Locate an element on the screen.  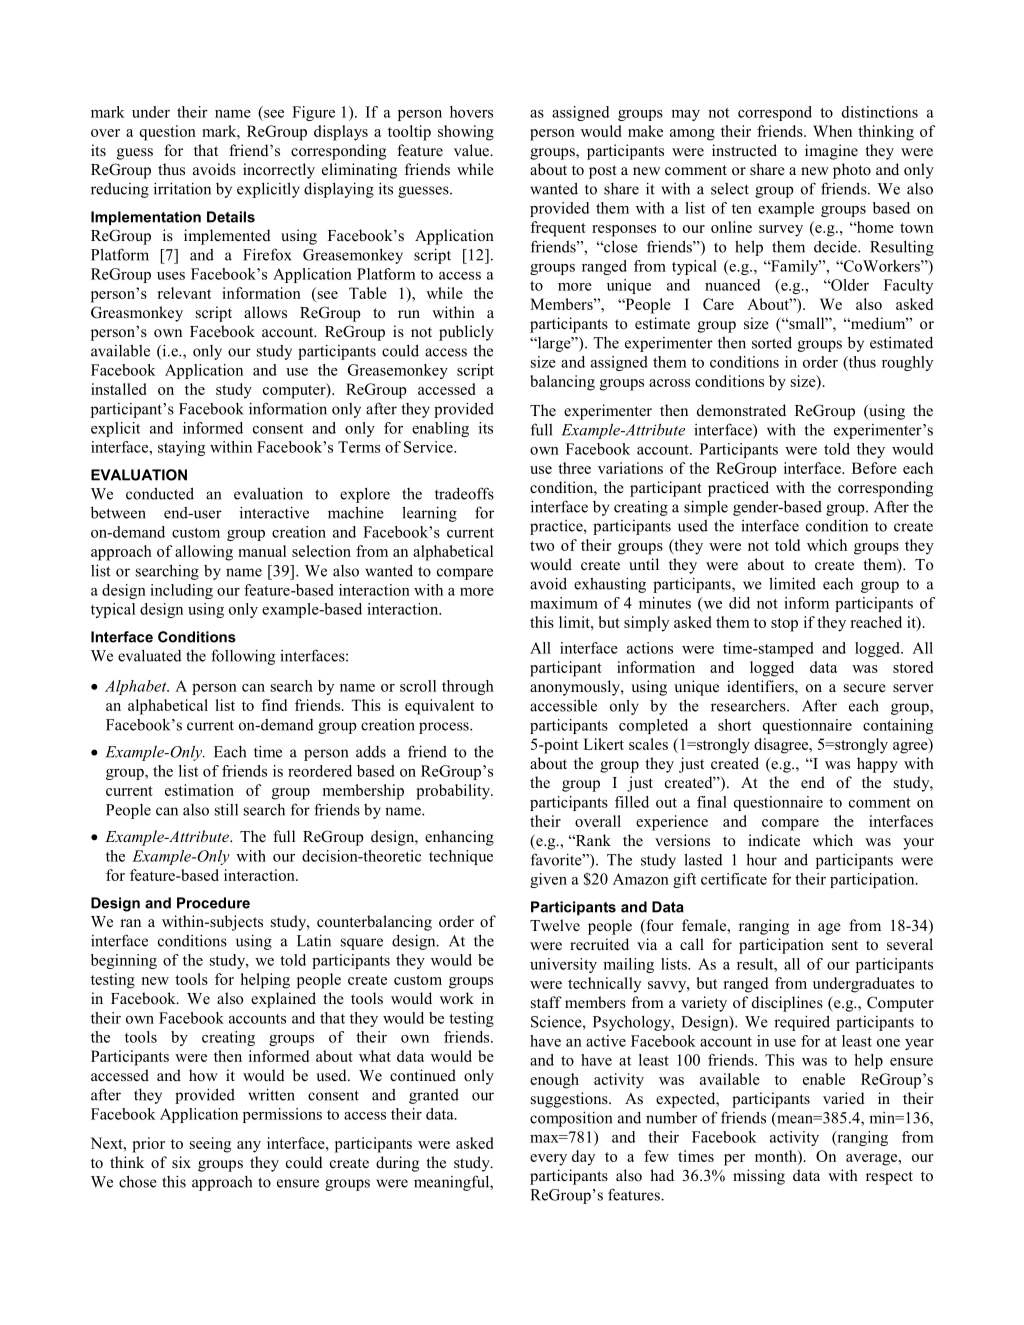
still is located at coordinates (226, 809).
